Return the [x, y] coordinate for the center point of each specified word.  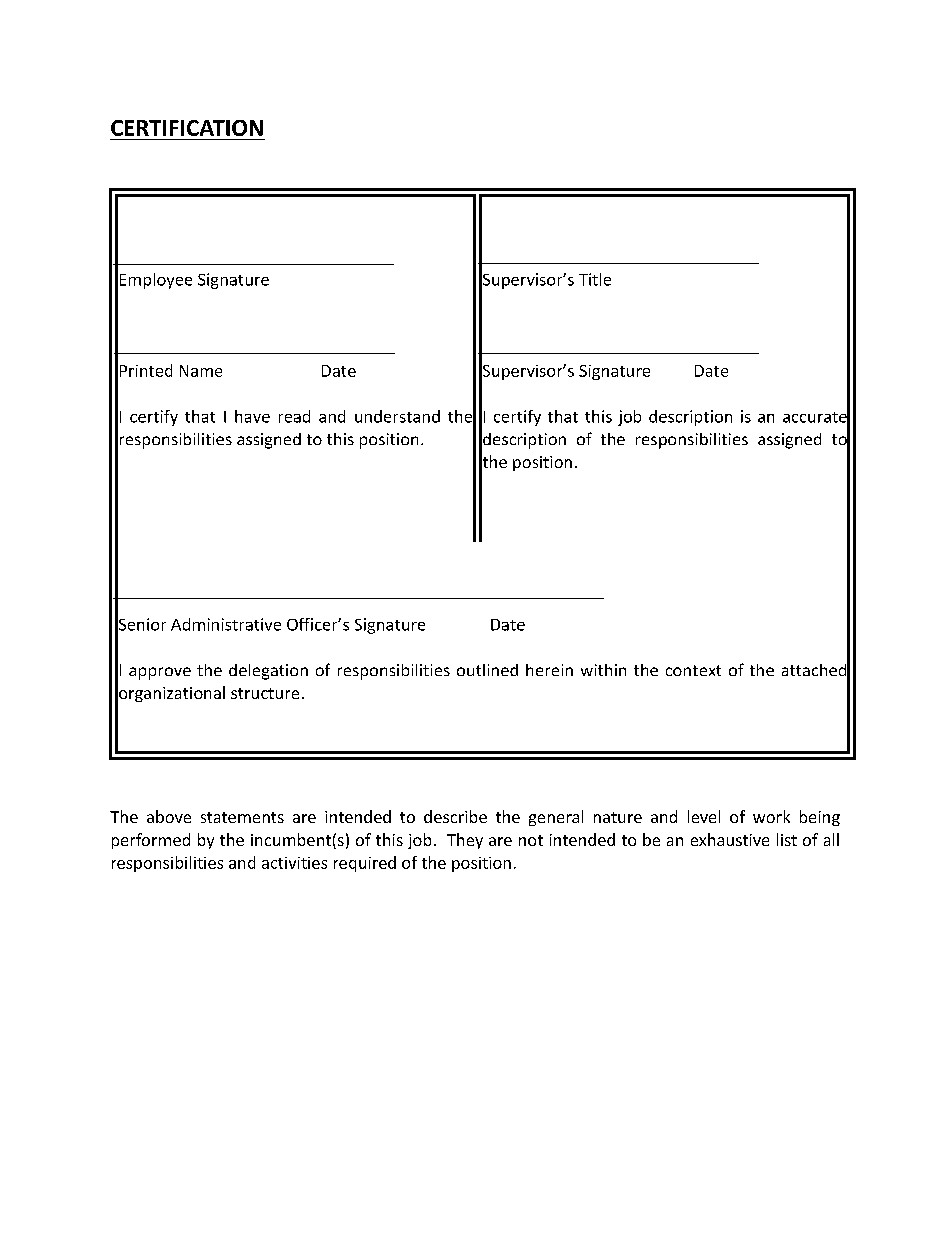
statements [242, 817]
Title [595, 279]
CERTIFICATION [187, 128]
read [294, 416]
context [693, 670]
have [252, 416]
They [465, 841]
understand [397, 416]
